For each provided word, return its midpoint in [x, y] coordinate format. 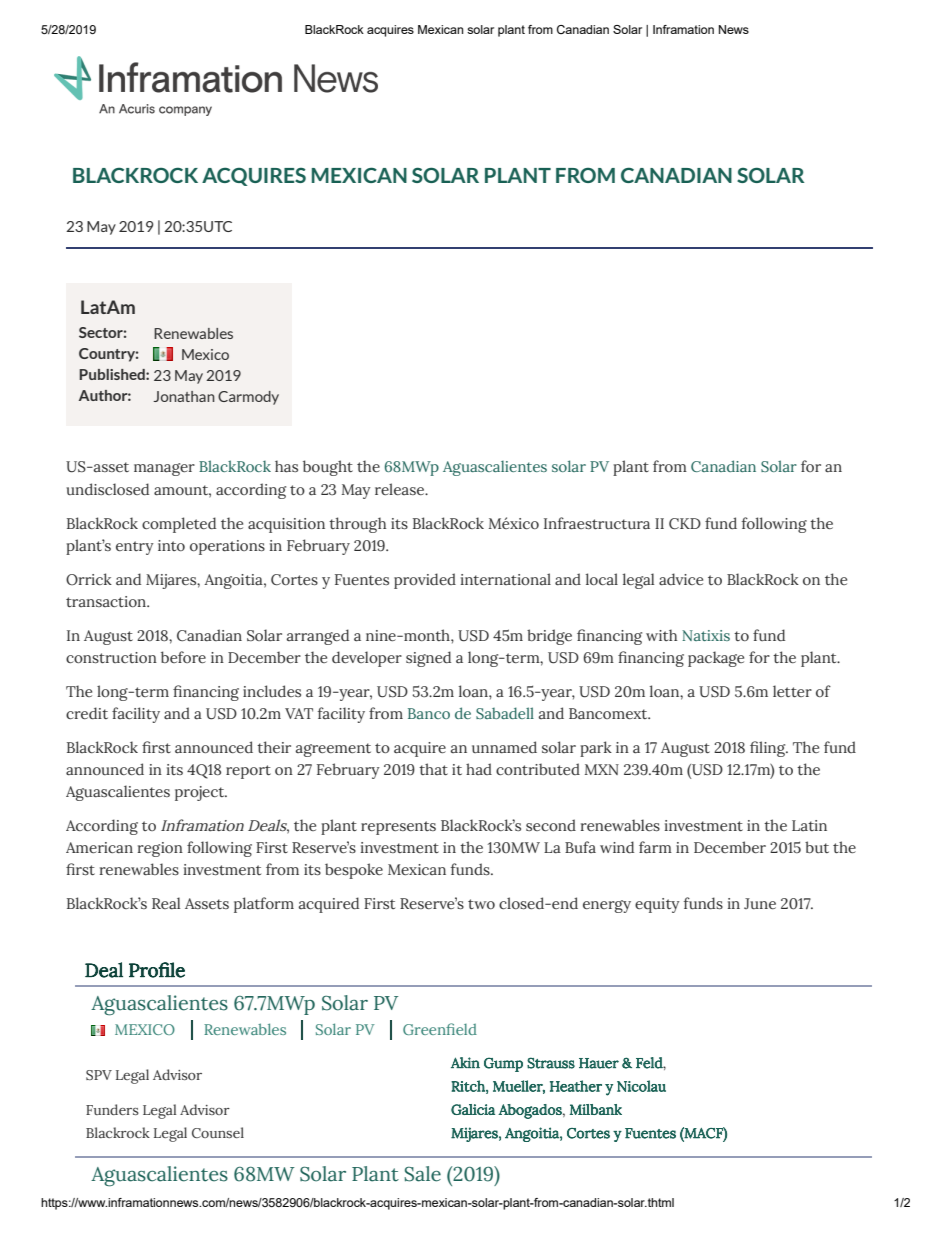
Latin [809, 825]
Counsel [218, 1132]
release [401, 489]
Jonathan [184, 396]
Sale [422, 1174]
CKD [685, 523]
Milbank [596, 1109]
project [201, 793]
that [433, 769]
